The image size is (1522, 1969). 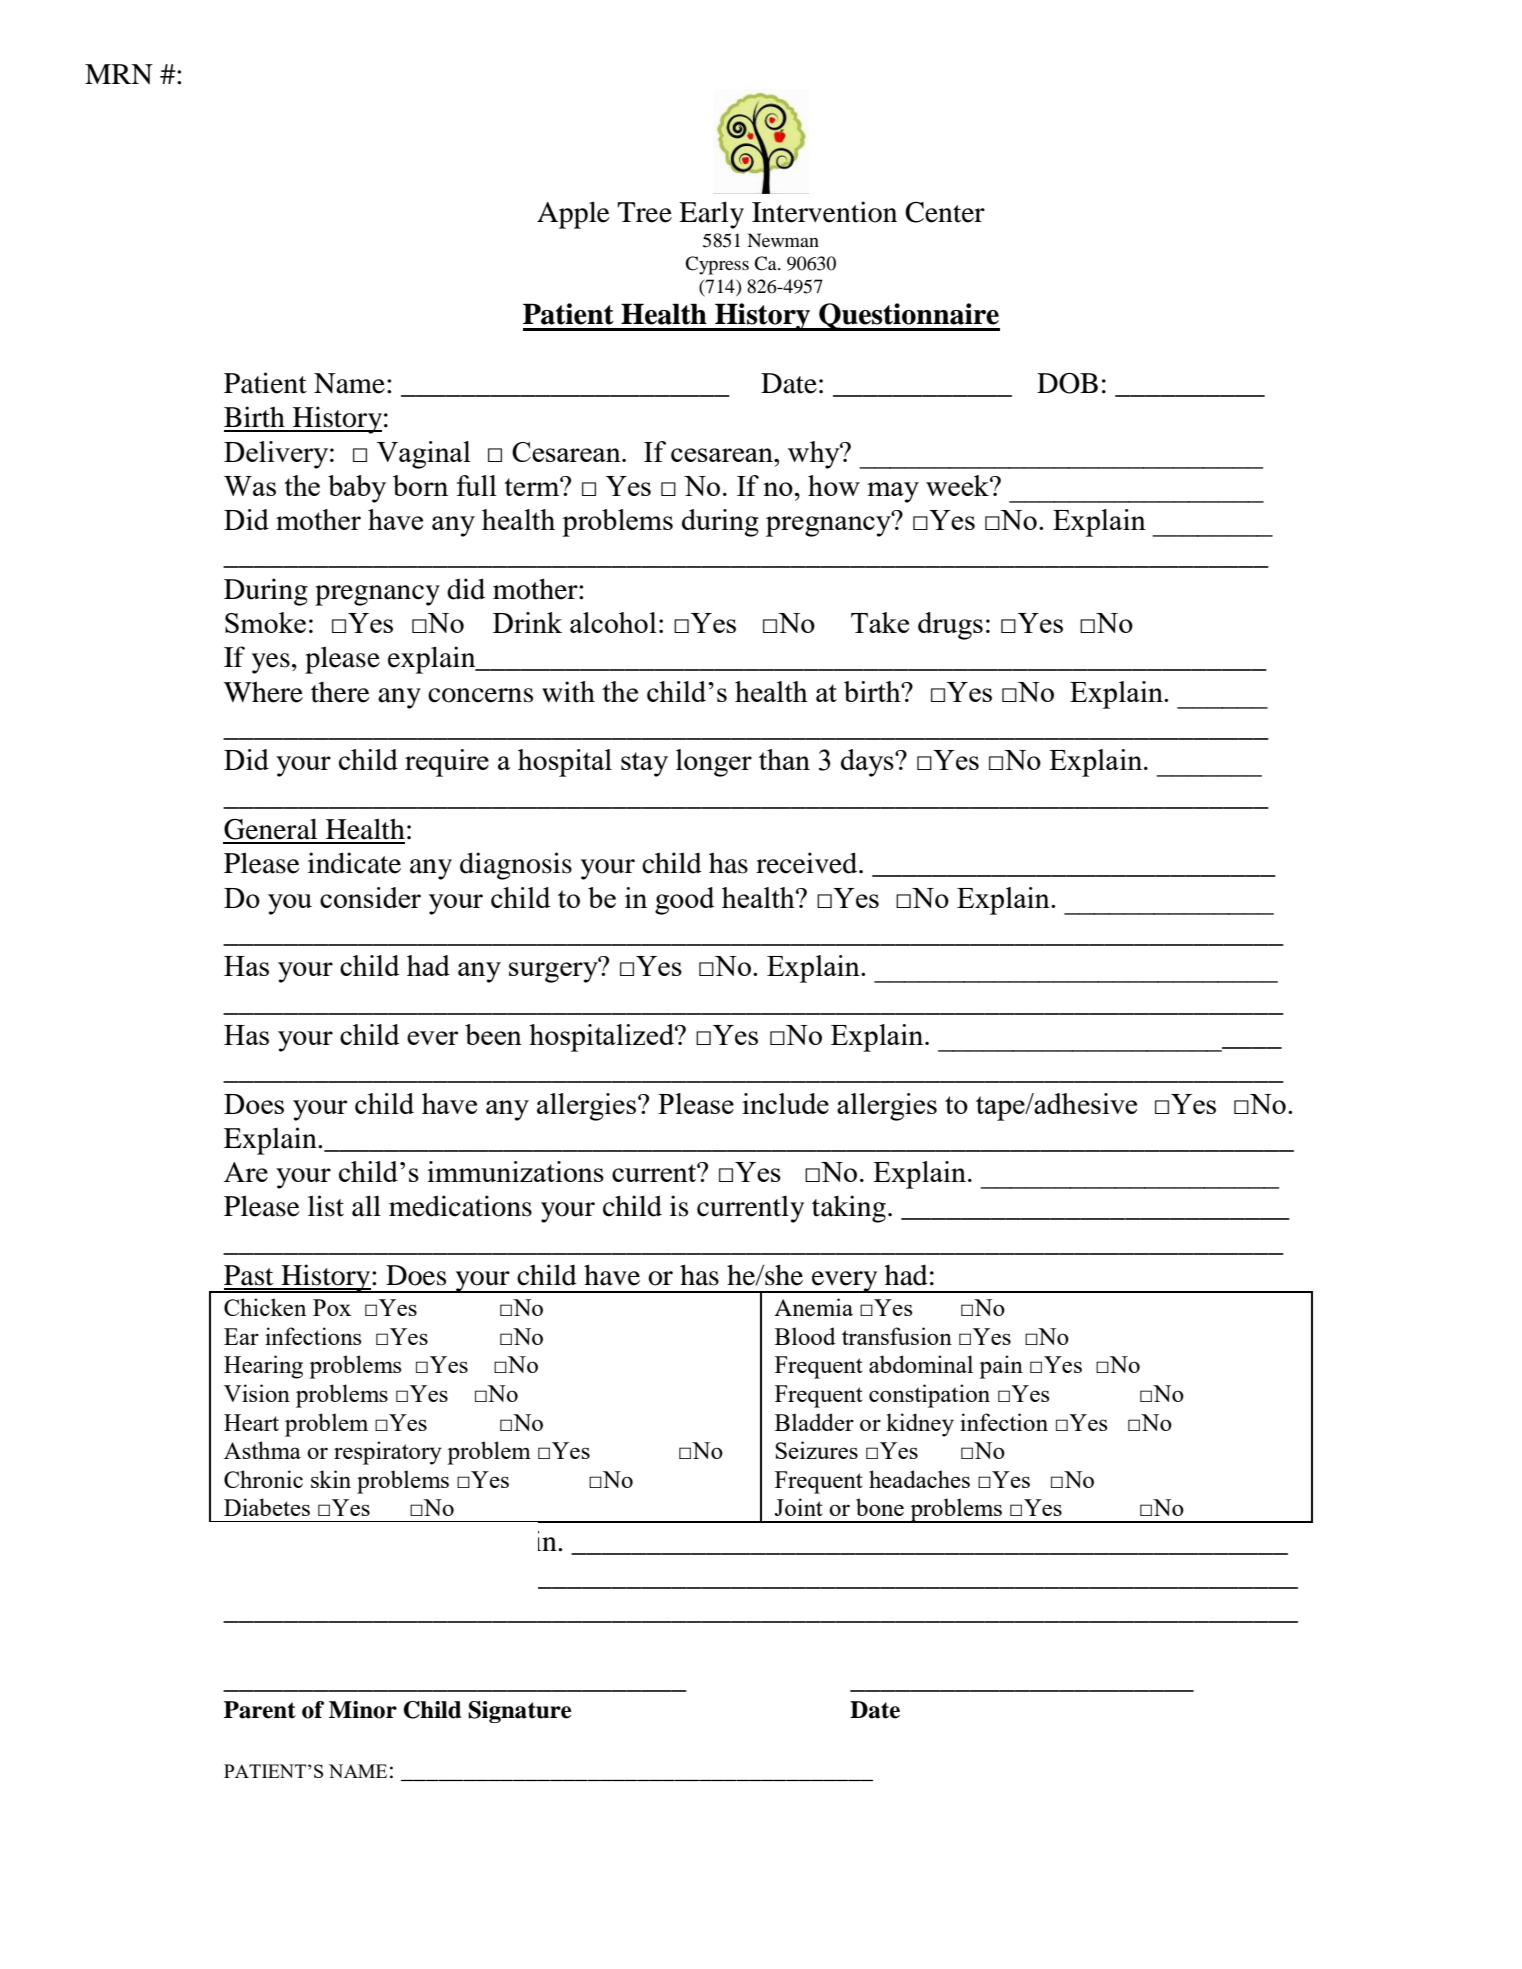 What do you see at coordinates (424, 455) in the image?
I see `Vaginal` at bounding box center [424, 455].
